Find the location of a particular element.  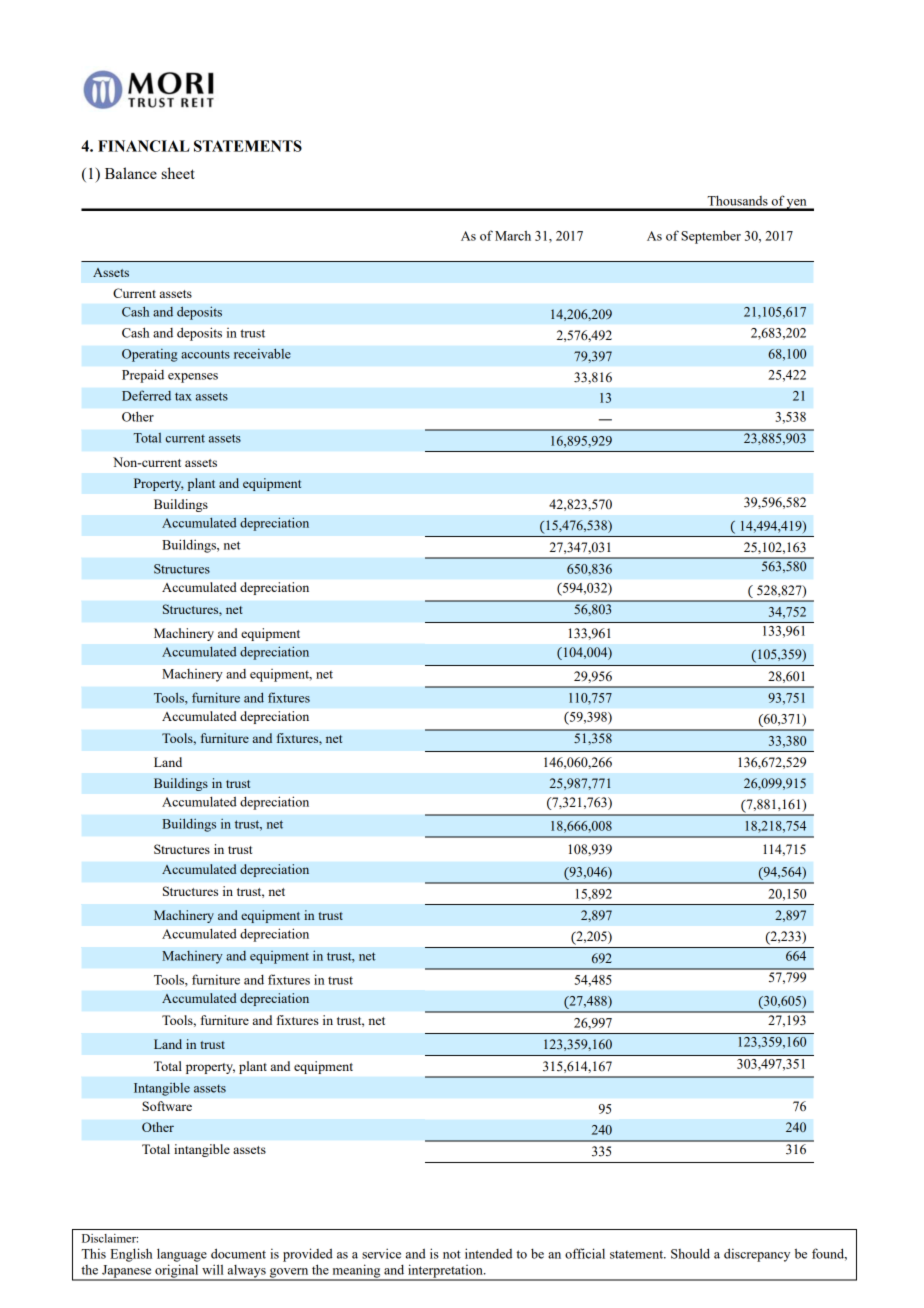

expenses is located at coordinates (193, 378).
